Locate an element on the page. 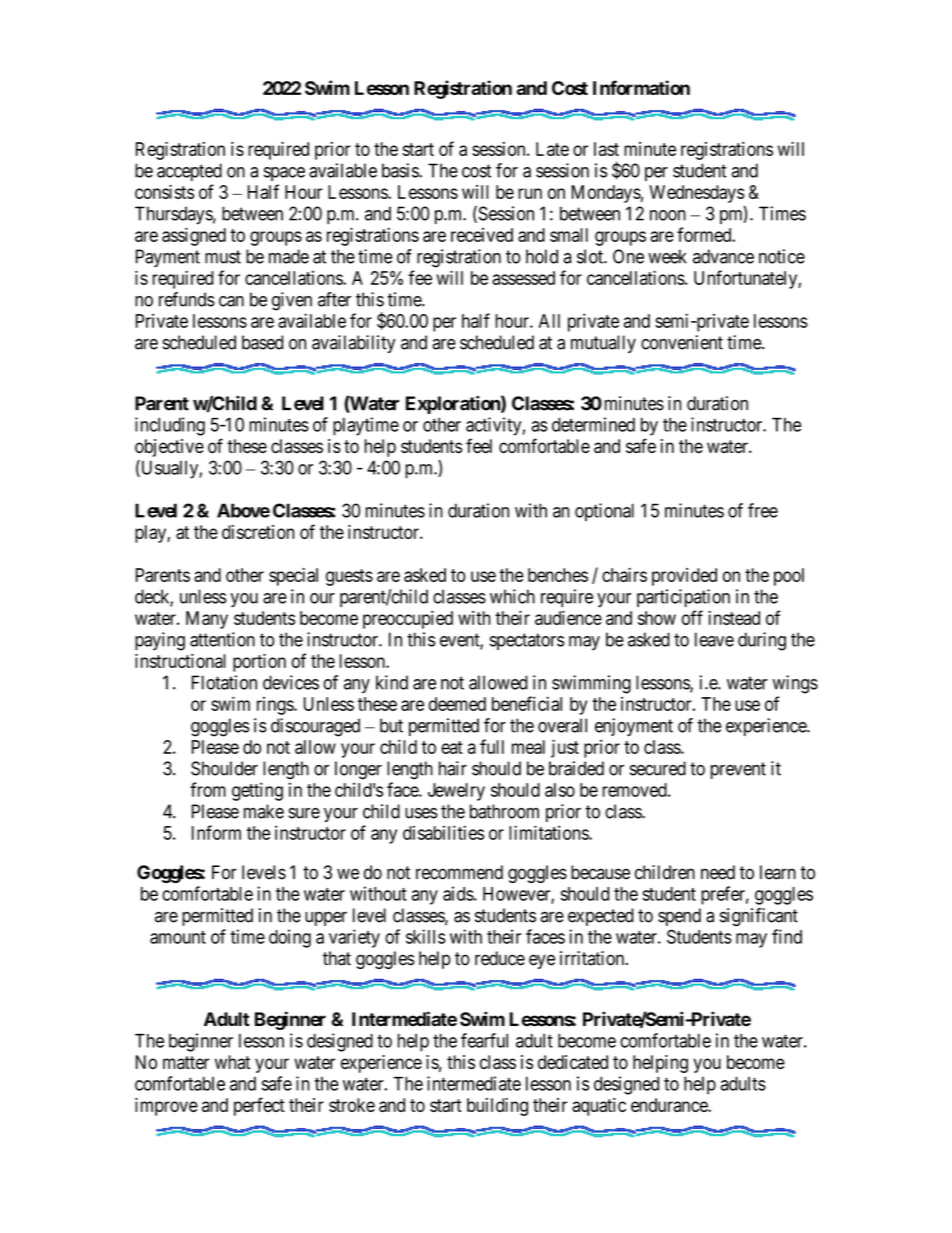 Image resolution: width=952 pixels, height=1233 pixels. building is located at coordinates (497, 1107).
